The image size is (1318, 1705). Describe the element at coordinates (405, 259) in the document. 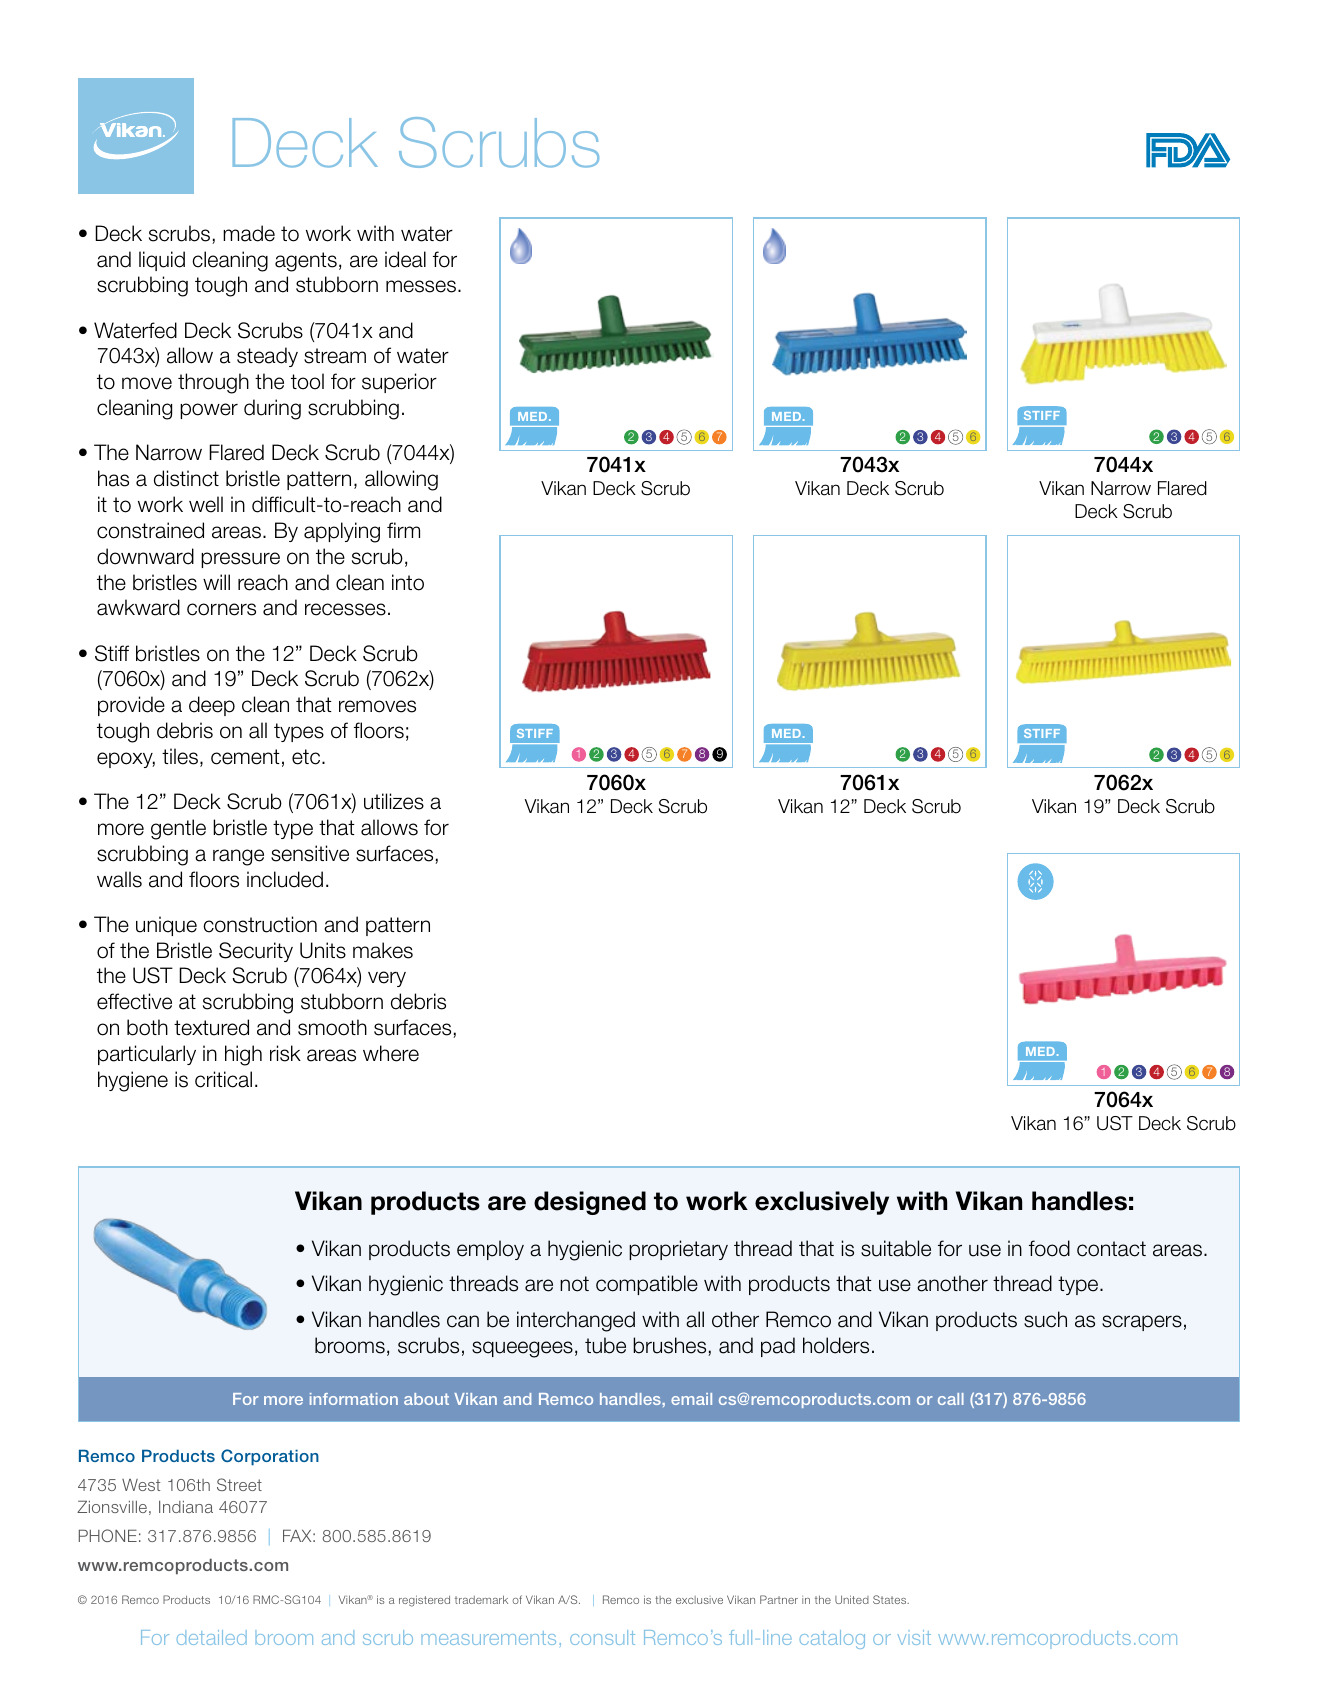

I see `ideal` at that location.
